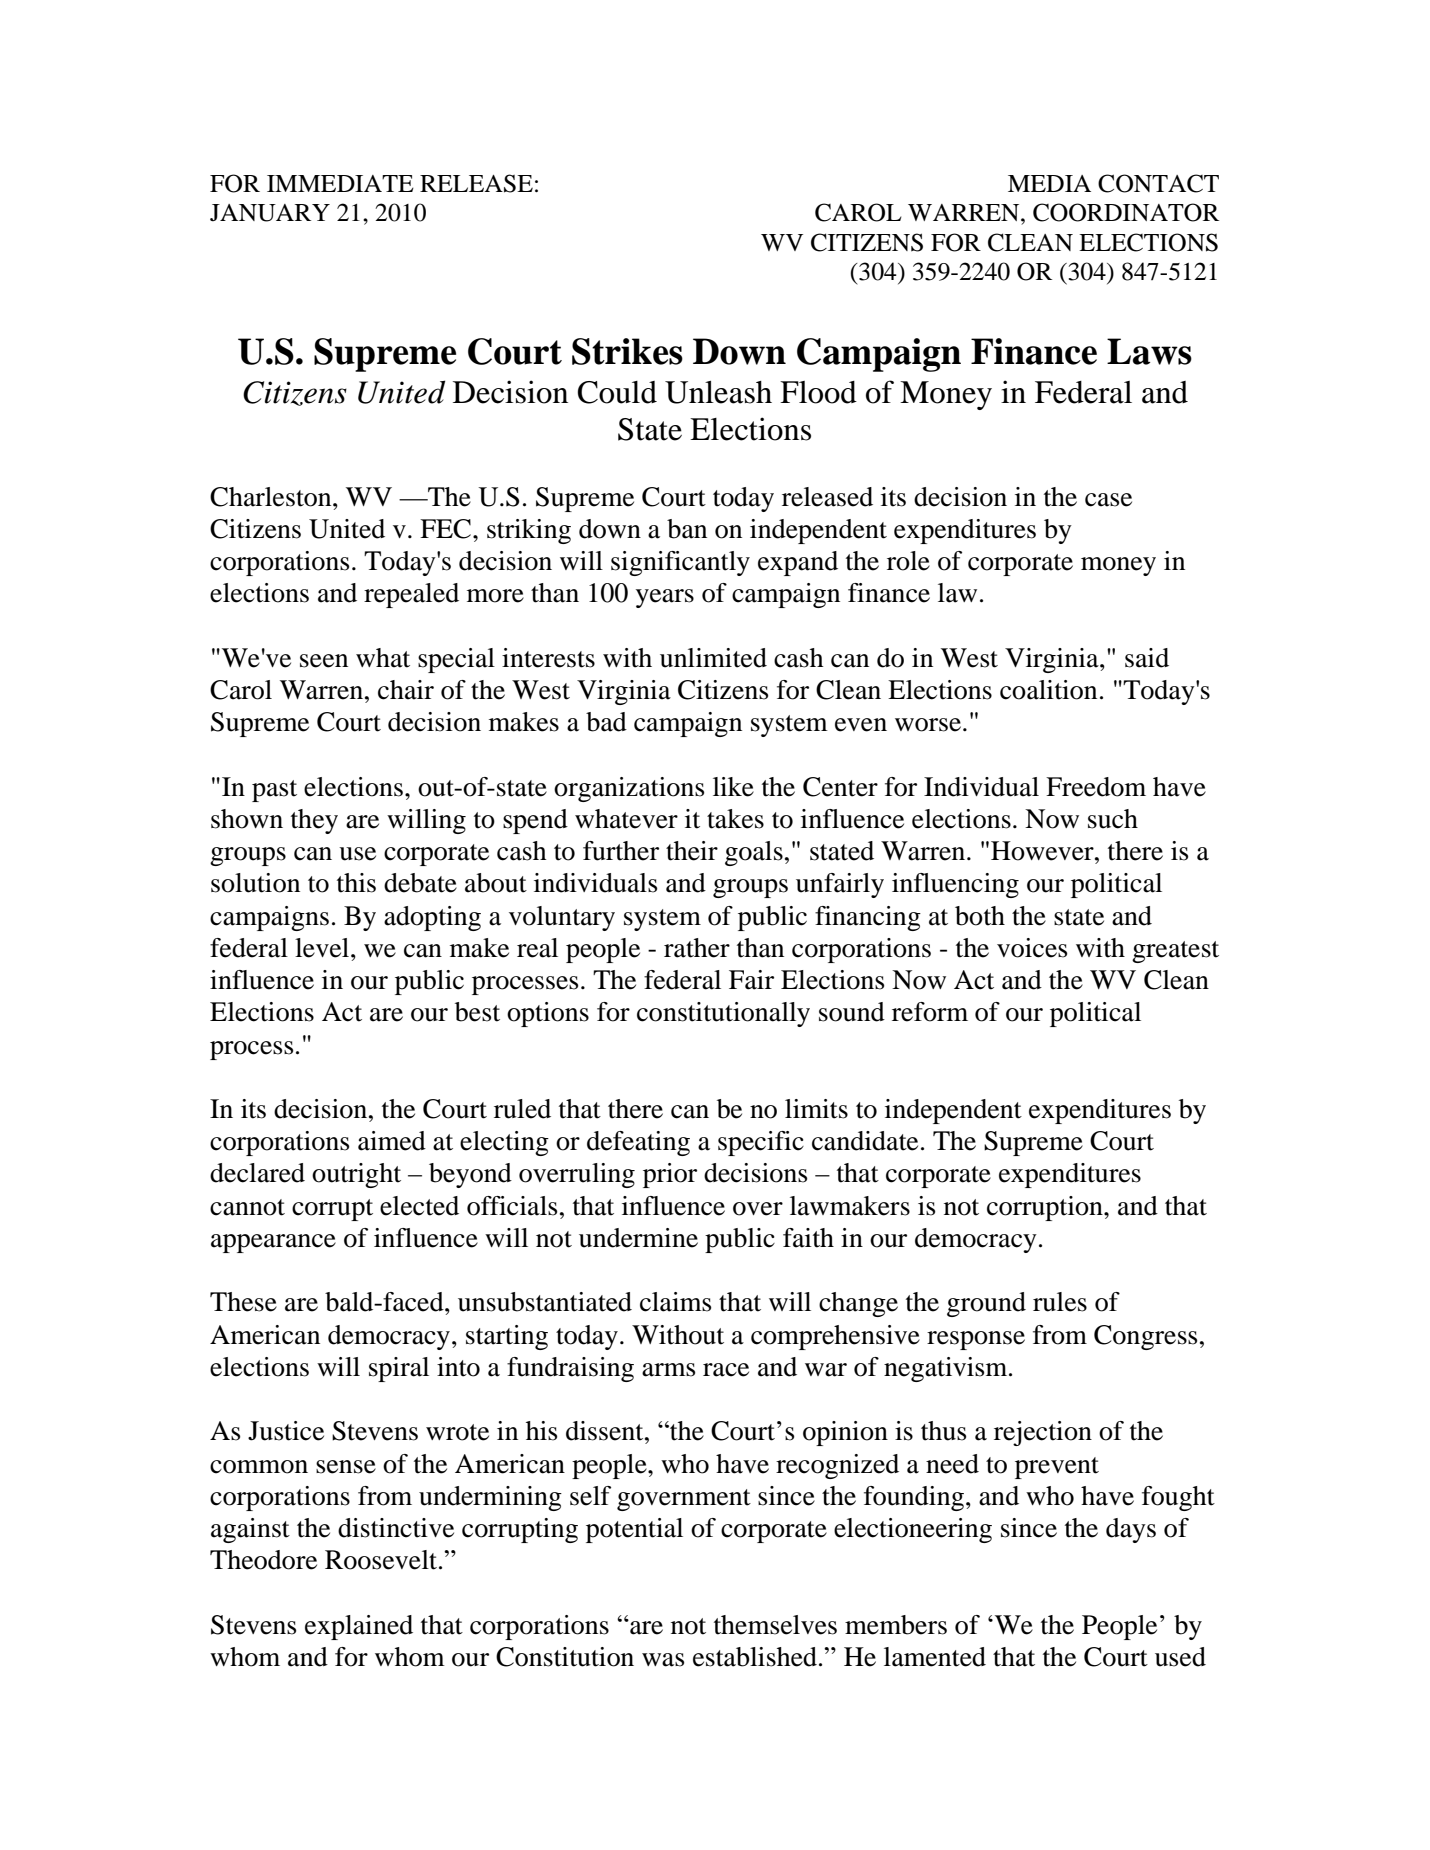  Describe the element at coordinates (270, 213) in the page. I see `JANUARY` at that location.
